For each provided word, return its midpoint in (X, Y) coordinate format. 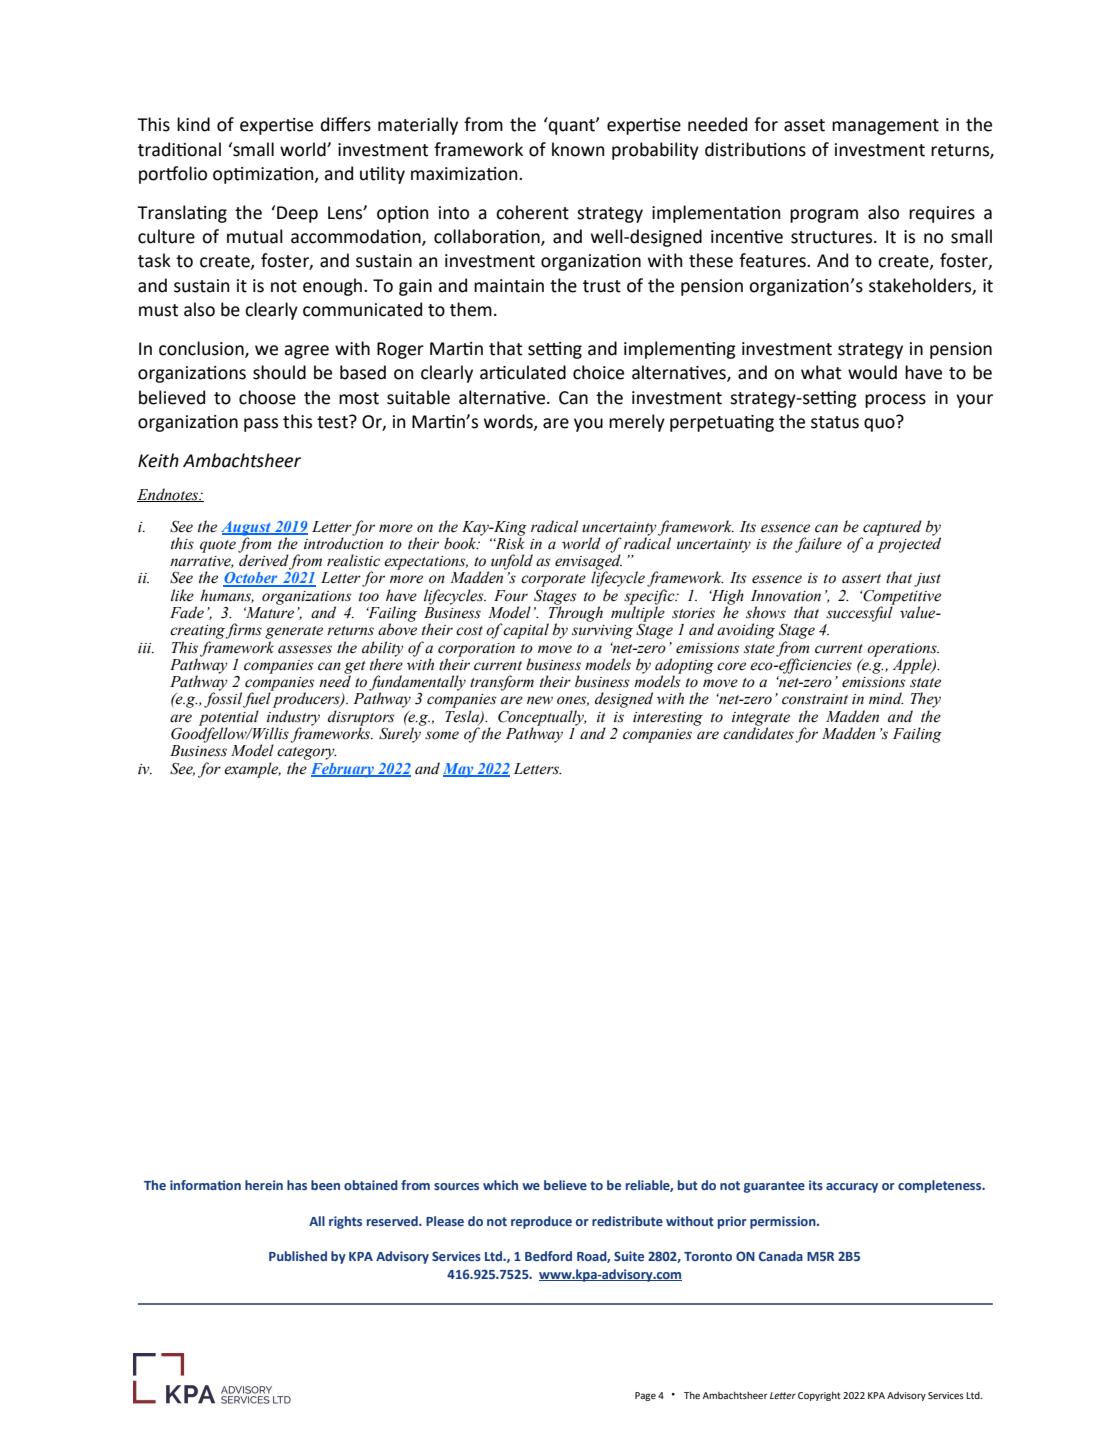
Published (298, 1256)
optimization (264, 175)
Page (645, 1396)
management (885, 127)
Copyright (819, 1396)
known (578, 149)
